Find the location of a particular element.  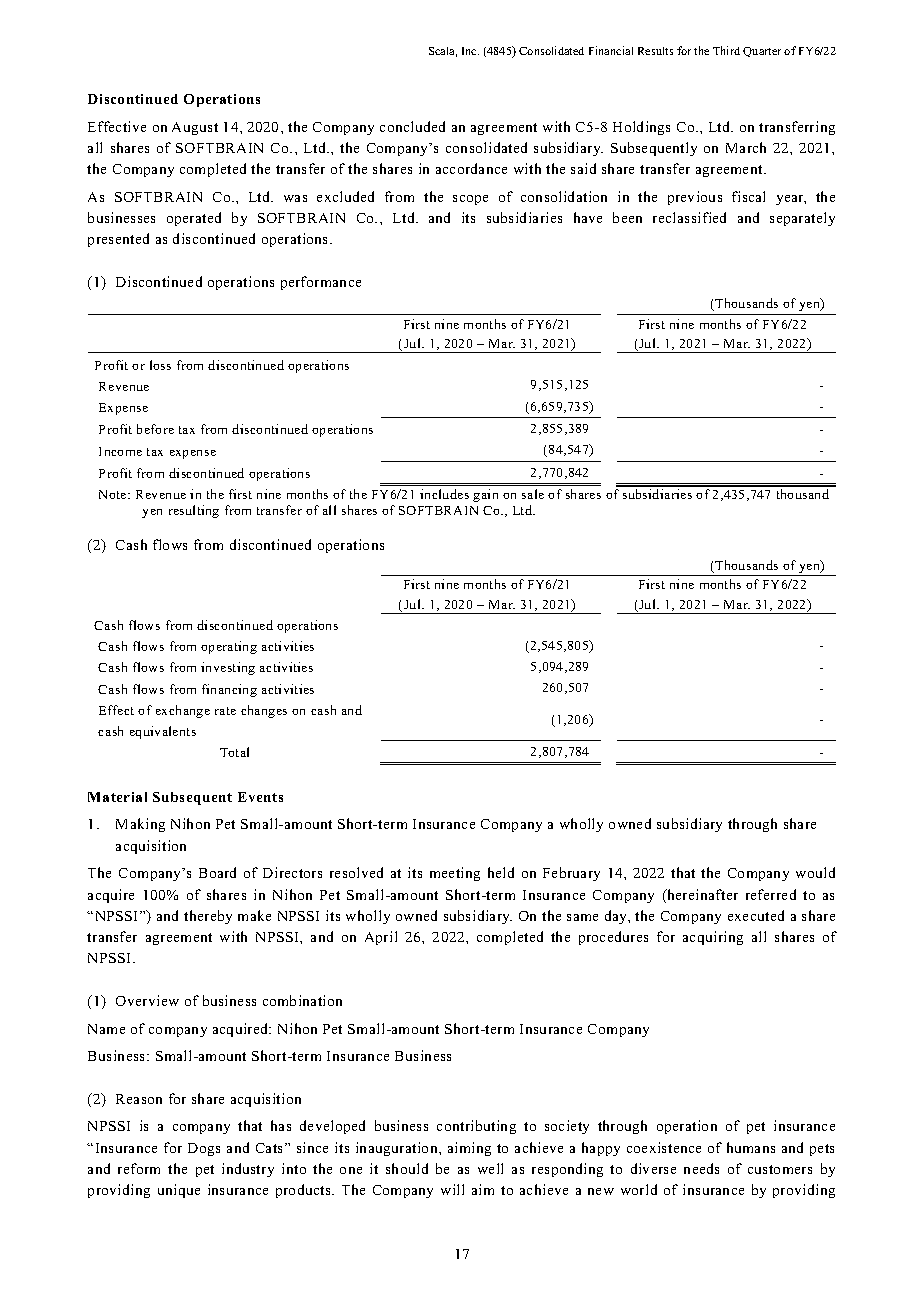

includes is located at coordinates (444, 494).
